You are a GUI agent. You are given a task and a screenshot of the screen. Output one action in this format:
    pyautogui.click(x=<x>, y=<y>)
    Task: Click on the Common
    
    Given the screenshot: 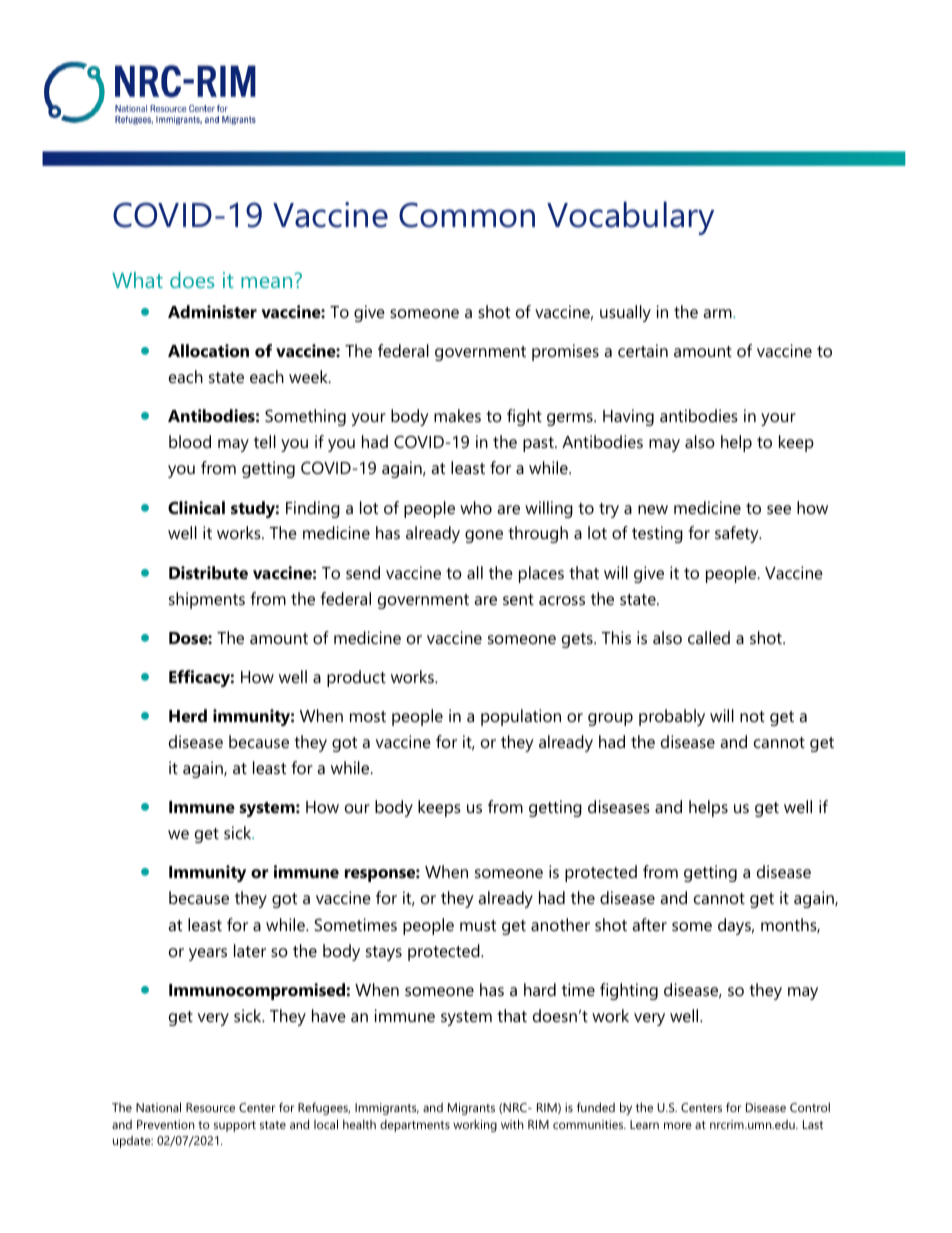 What is the action you would take?
    pyautogui.click(x=467, y=215)
